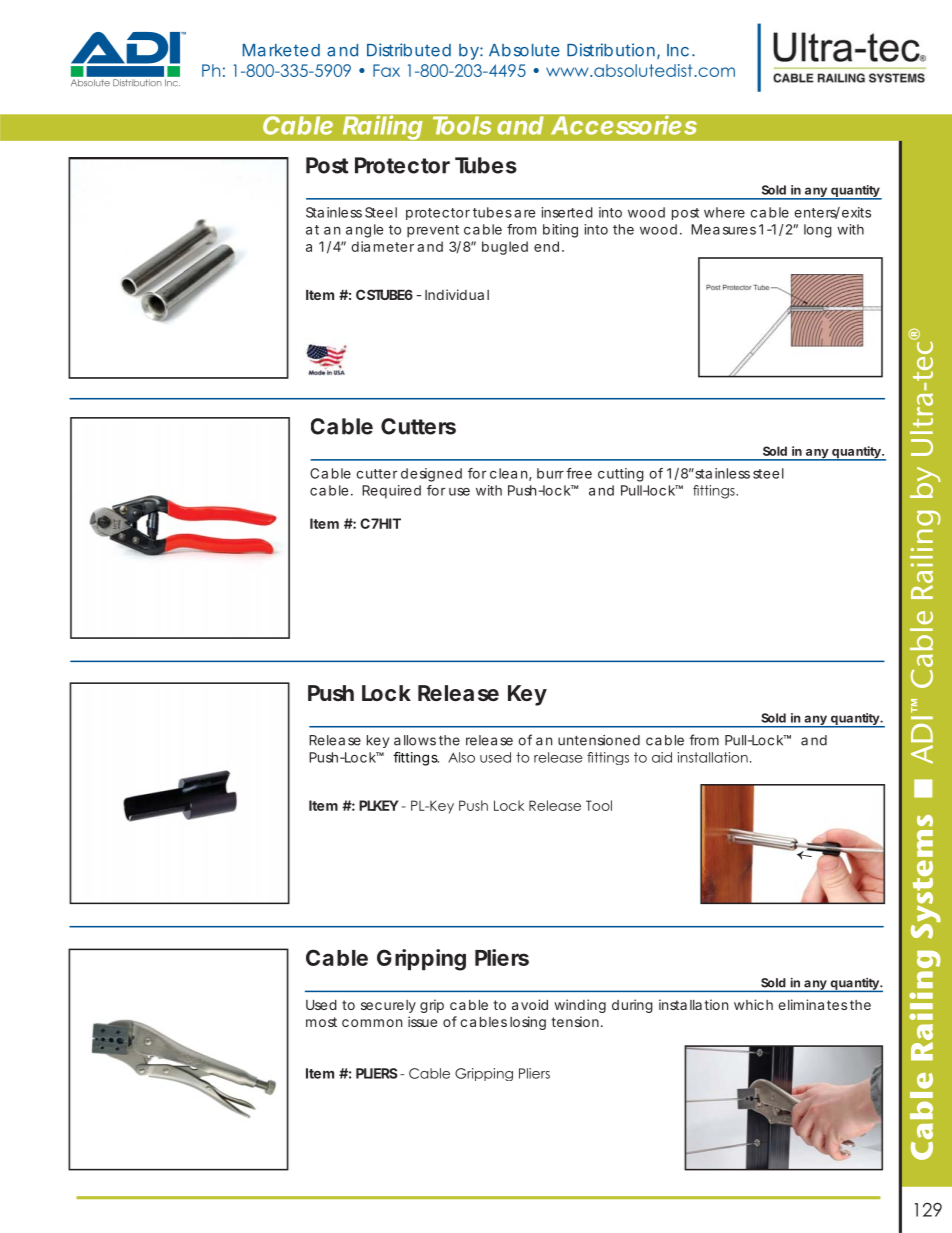 This screenshot has height=1233, width=952. Describe the element at coordinates (621, 475) in the screenshot. I see `cutting` at that location.
